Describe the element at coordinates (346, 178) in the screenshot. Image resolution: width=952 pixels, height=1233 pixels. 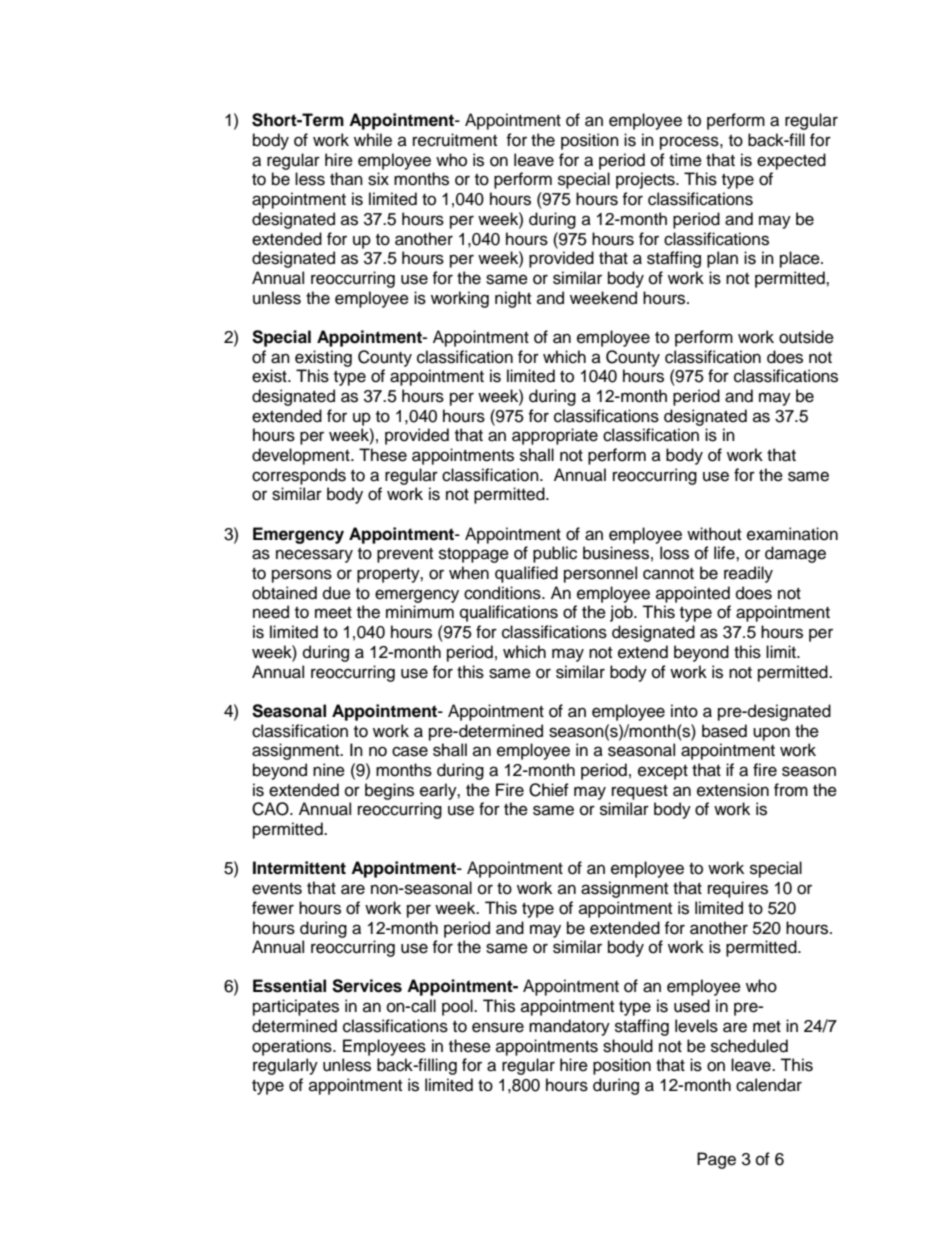
I see `than` at that location.
